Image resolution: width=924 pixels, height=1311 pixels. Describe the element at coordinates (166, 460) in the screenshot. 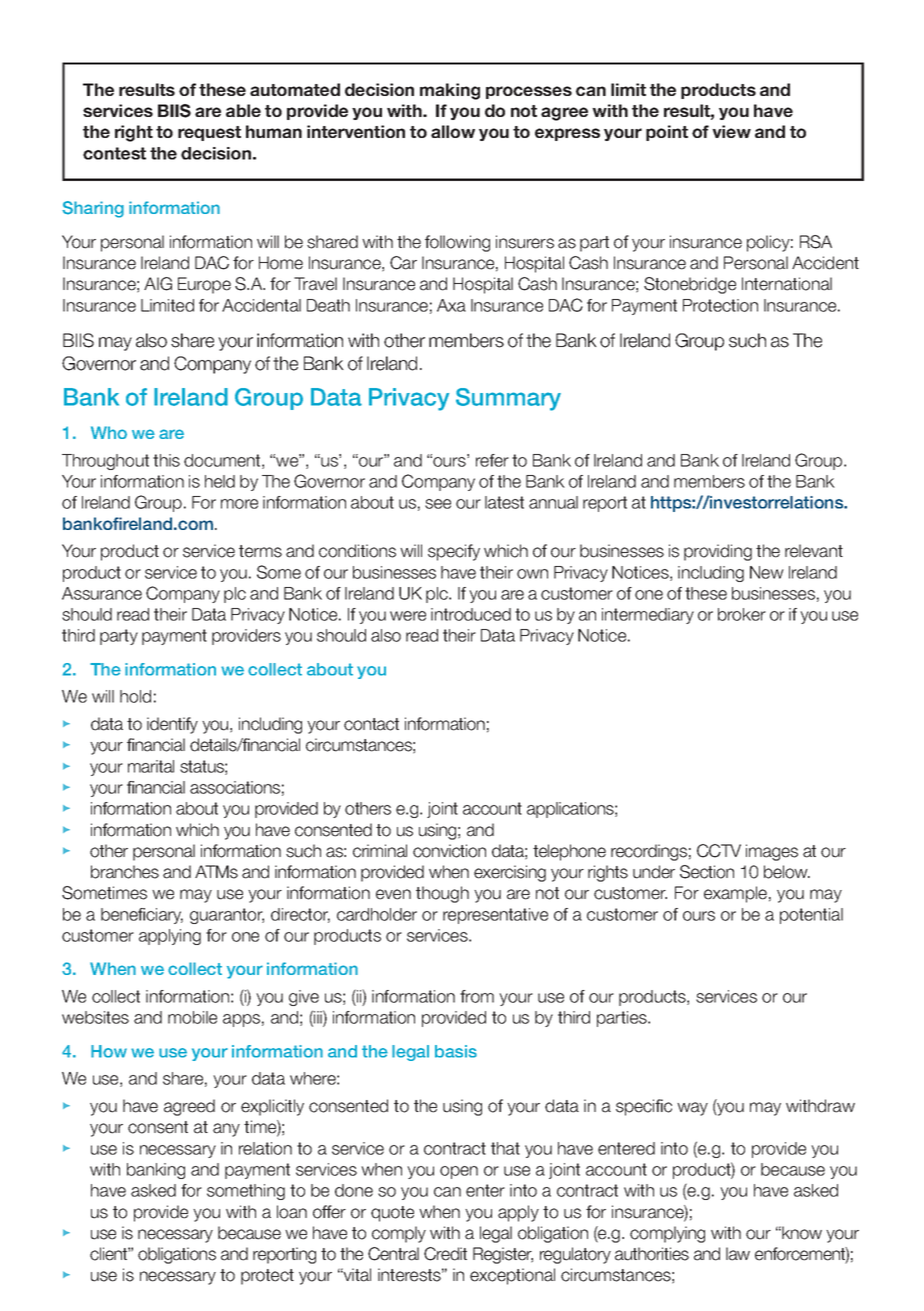

I see `this` at that location.
